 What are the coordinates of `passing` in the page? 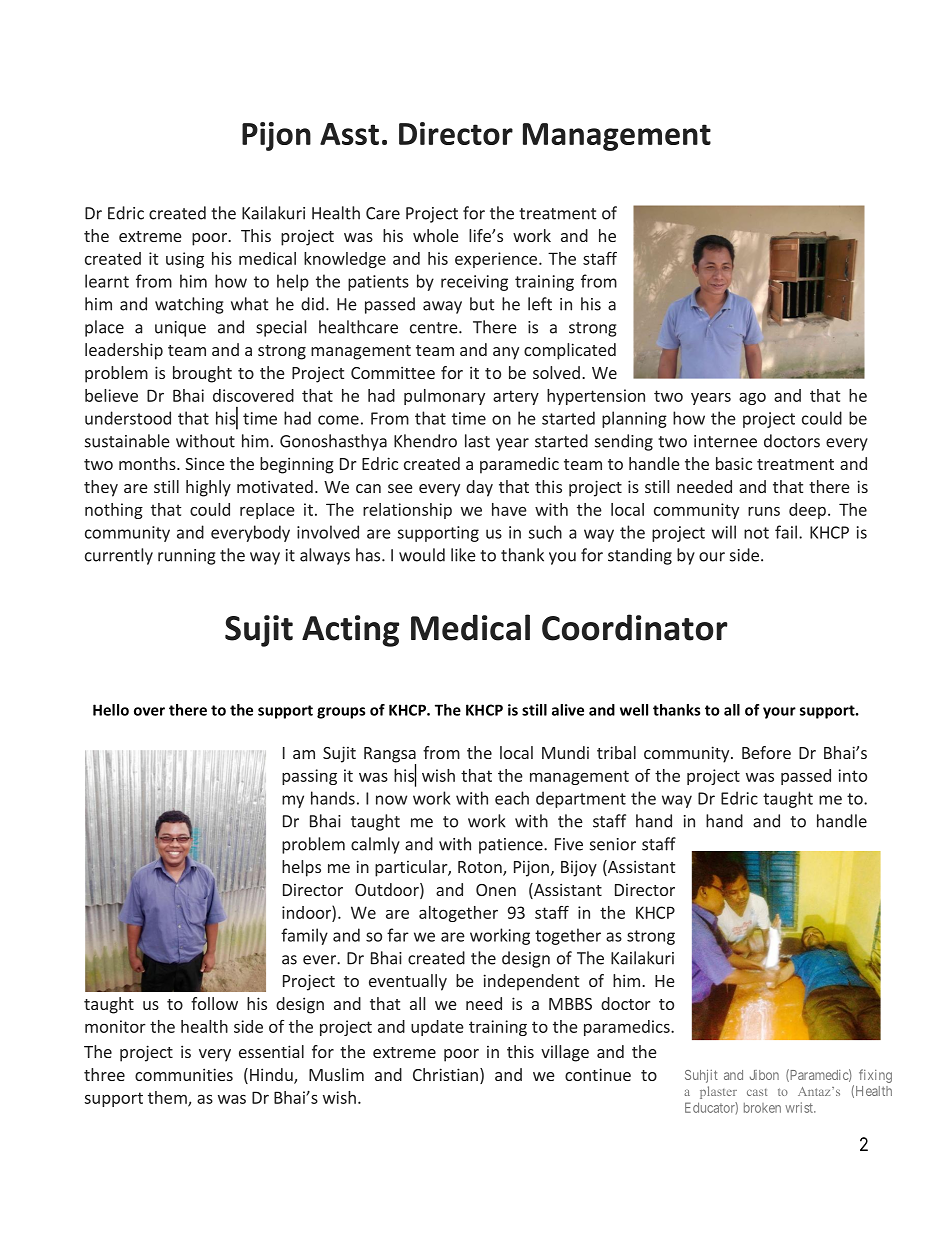 It's located at (309, 777).
